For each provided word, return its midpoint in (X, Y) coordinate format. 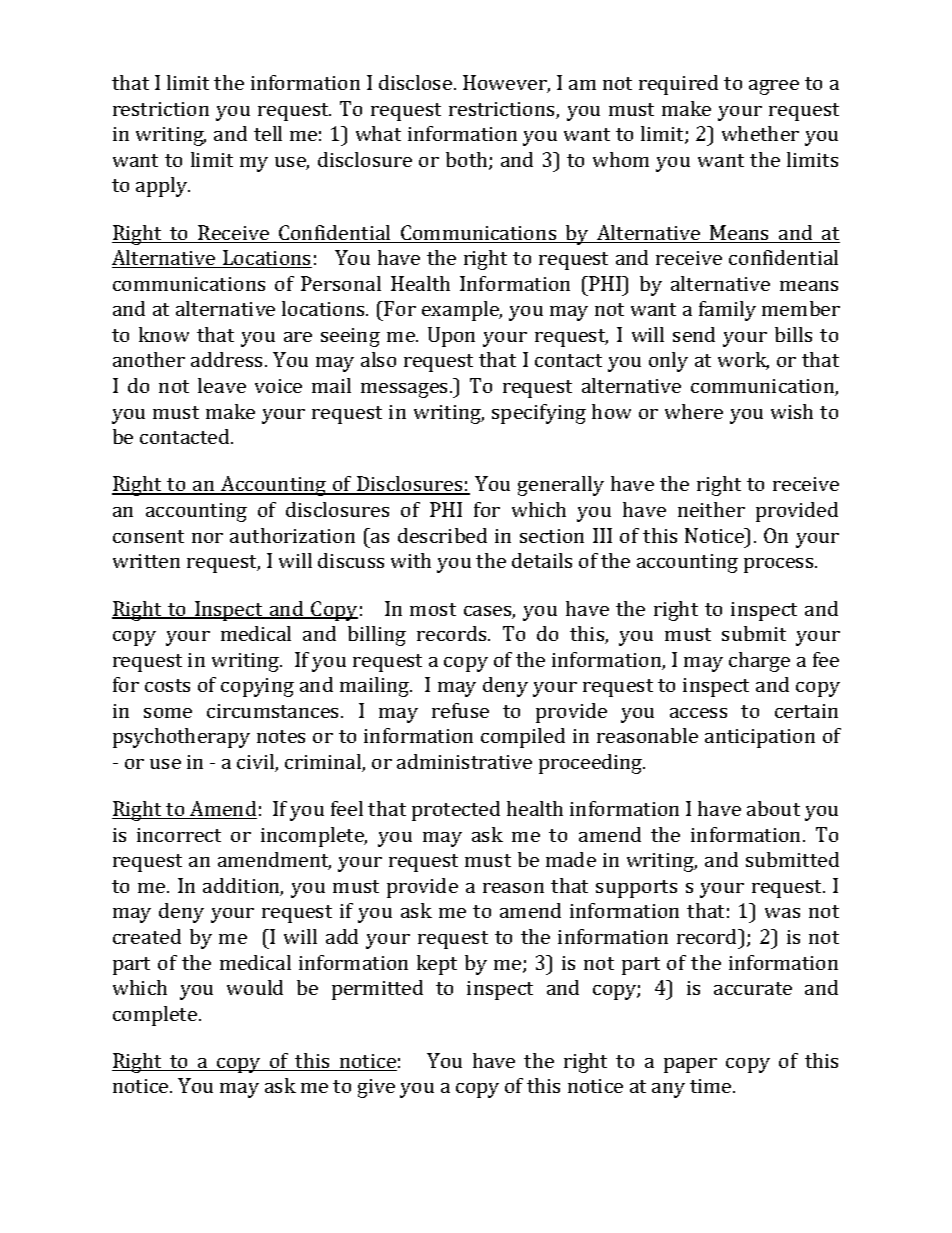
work (743, 361)
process (780, 565)
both (468, 161)
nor (207, 538)
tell (268, 133)
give (376, 1088)
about (773, 808)
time (712, 1086)
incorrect (179, 835)
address (226, 359)
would (255, 987)
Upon (451, 337)
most (433, 609)
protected (456, 811)
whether (760, 133)
